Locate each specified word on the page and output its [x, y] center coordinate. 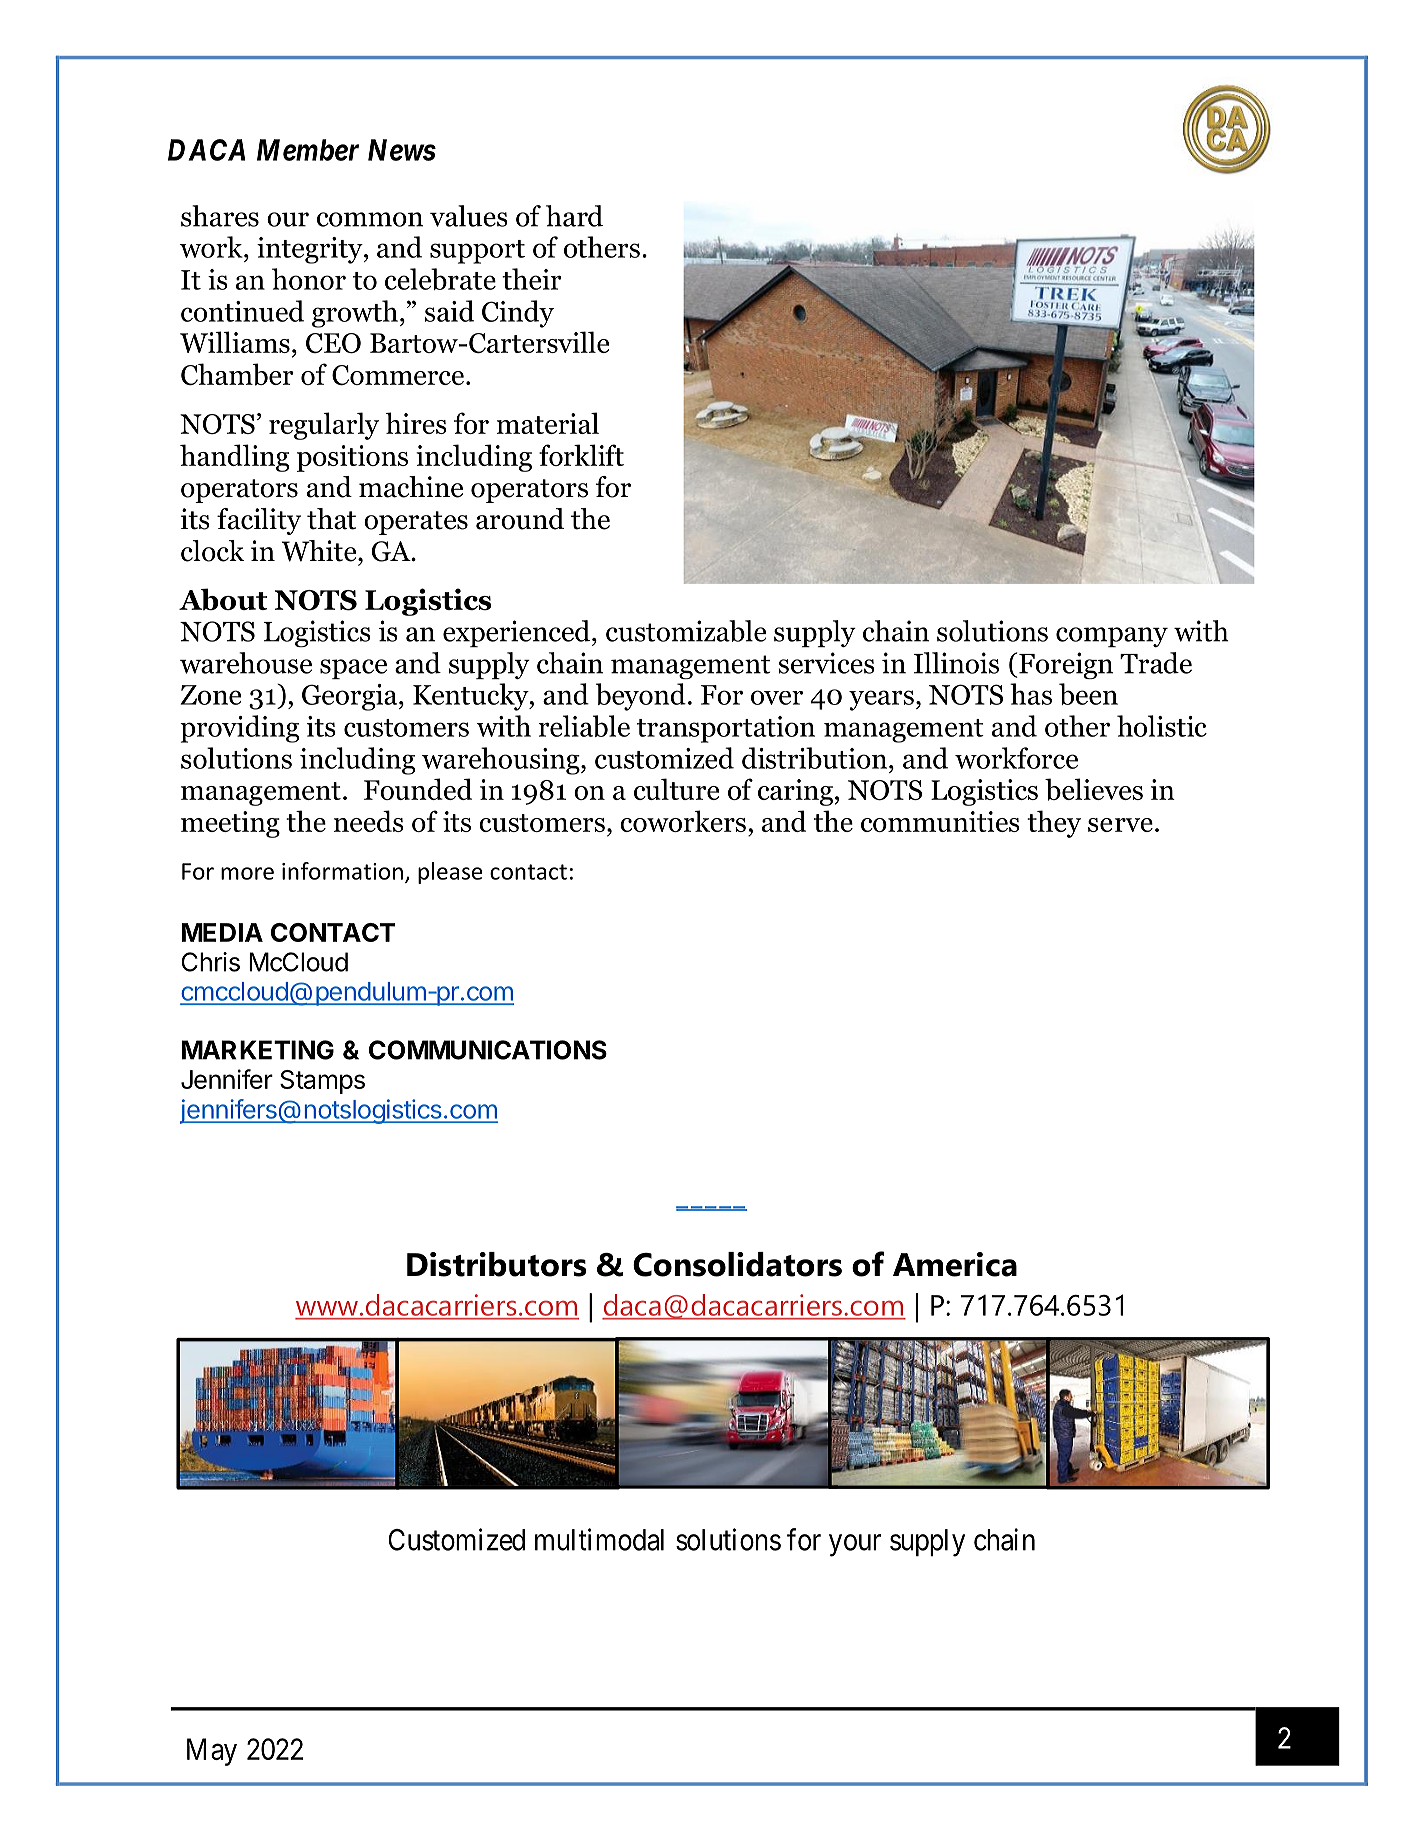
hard [574, 216]
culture [676, 789]
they [1054, 824]
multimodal [599, 1539]
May [212, 1752]
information [342, 871]
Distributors [497, 1264]
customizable [686, 631]
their [532, 279]
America [955, 1264]
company [1112, 637]
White [320, 551]
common [370, 219]
